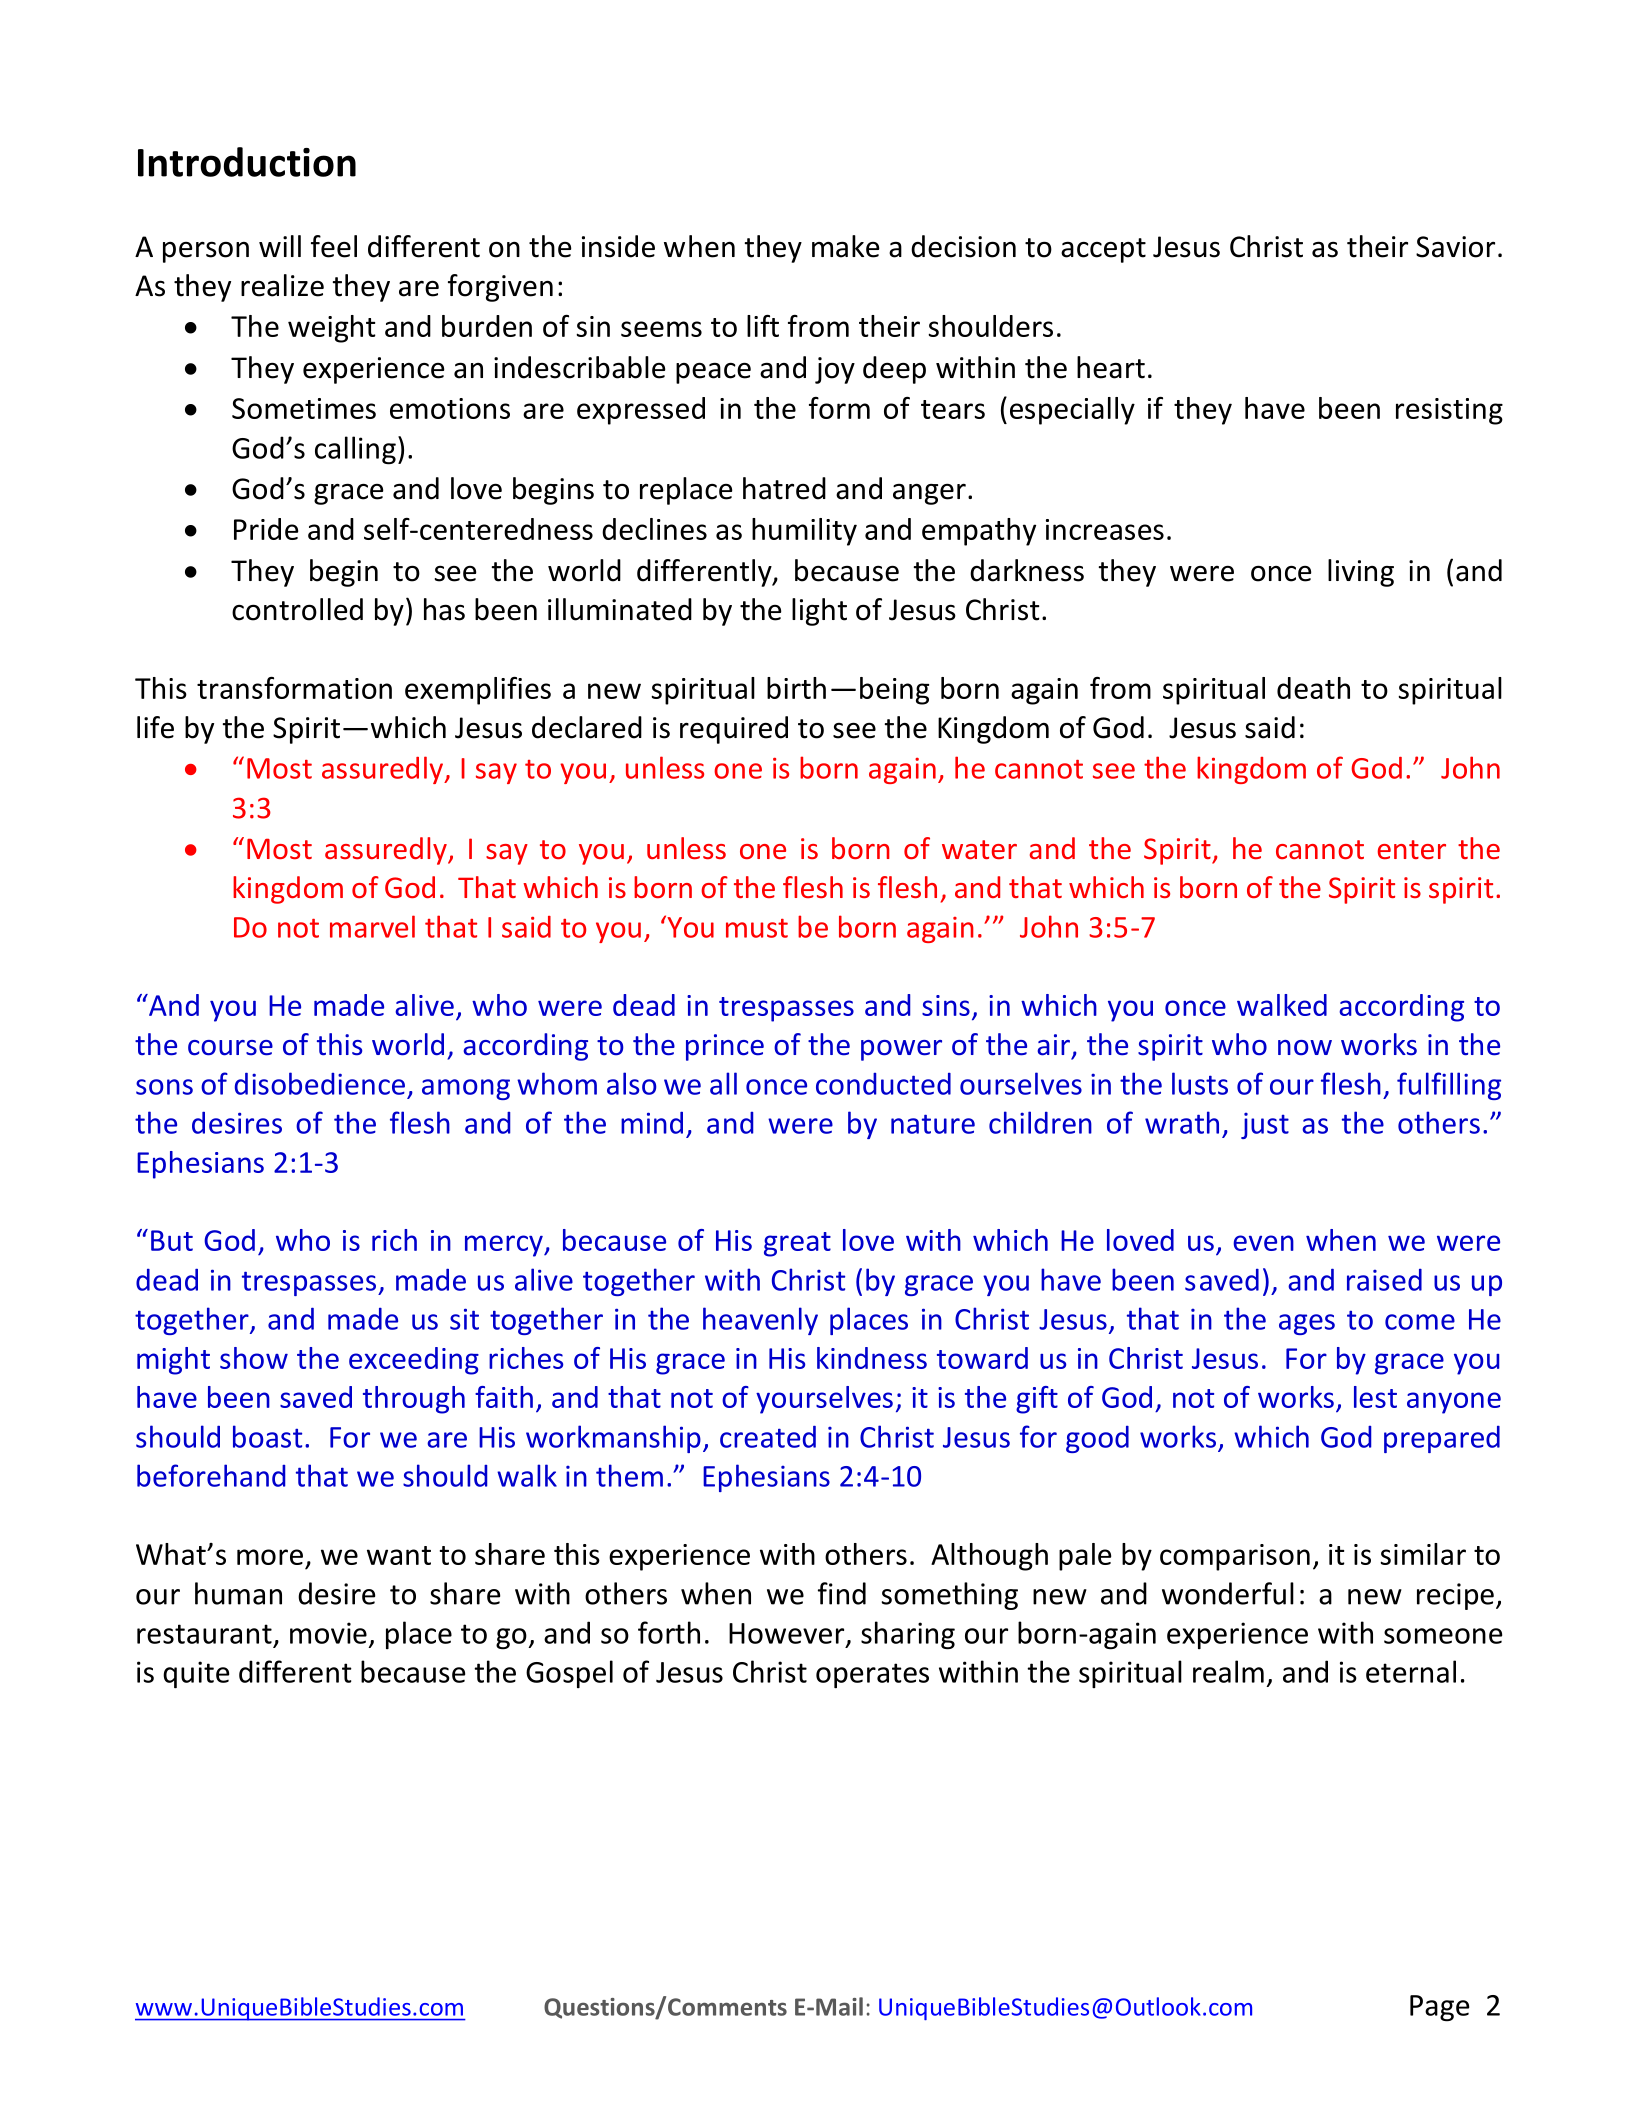 Image resolution: width=1638 pixels, height=2120 pixels. Describe the element at coordinates (872, 1675) in the document. I see `operates` at that location.
